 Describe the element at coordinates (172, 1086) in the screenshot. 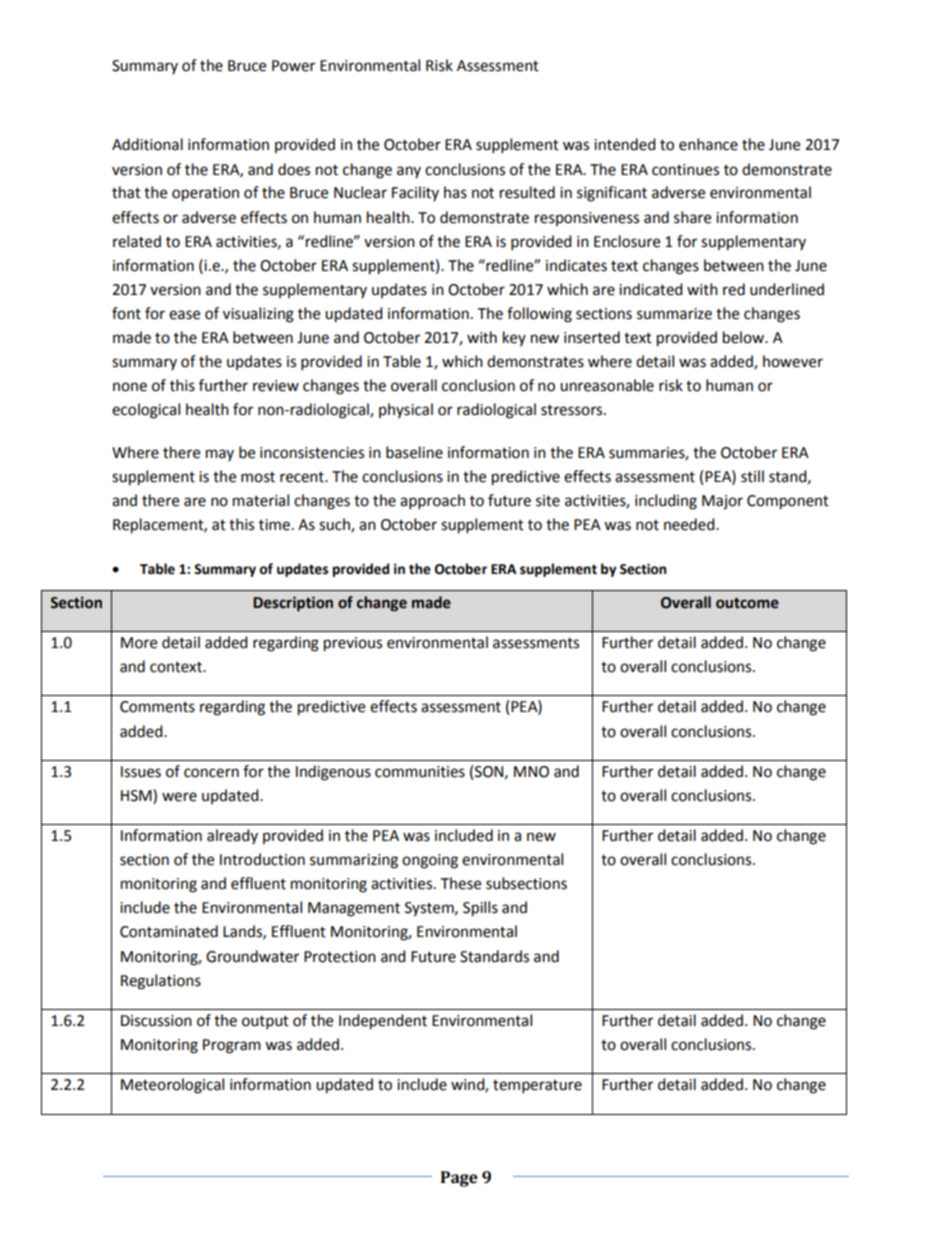

I see `Meteorological` at that location.
